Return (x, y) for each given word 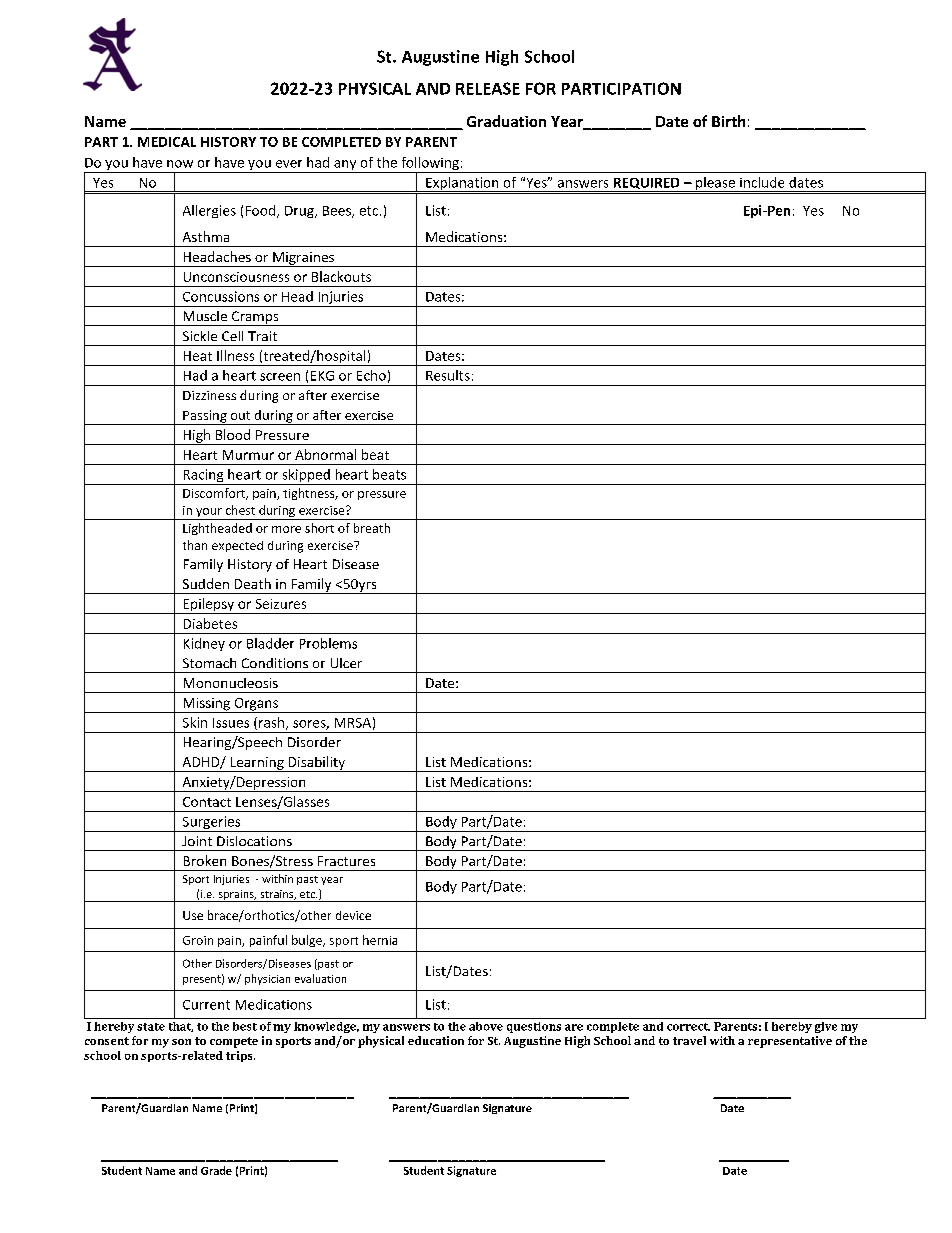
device (353, 915)
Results (448, 375)
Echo (371, 375)
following (430, 165)
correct (688, 1027)
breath (372, 528)
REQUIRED (646, 185)
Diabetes (210, 623)
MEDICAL (167, 142)
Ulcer (346, 663)
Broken (205, 860)
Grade (216, 1170)
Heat (198, 356)
